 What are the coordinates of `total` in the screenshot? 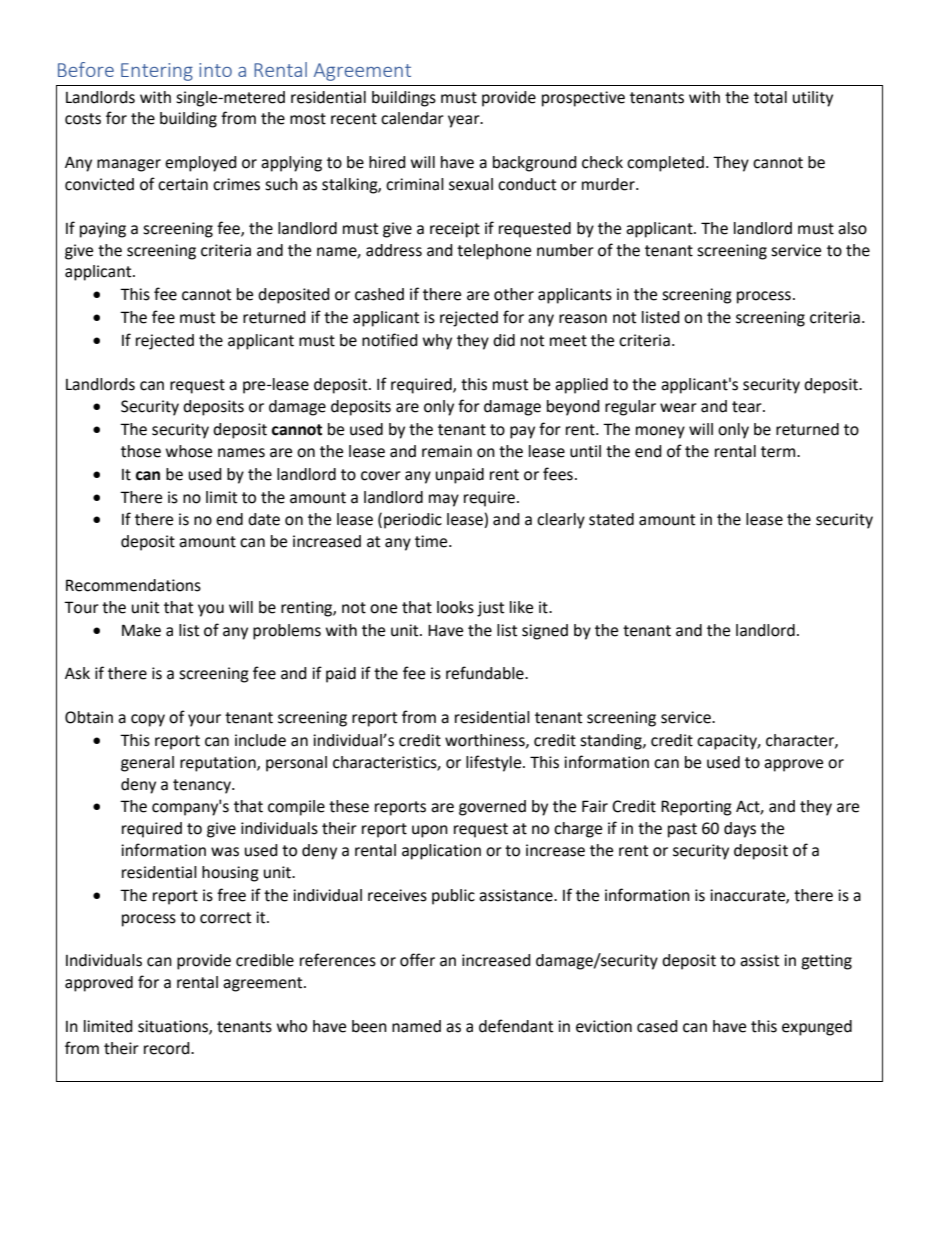 It's located at (770, 97).
